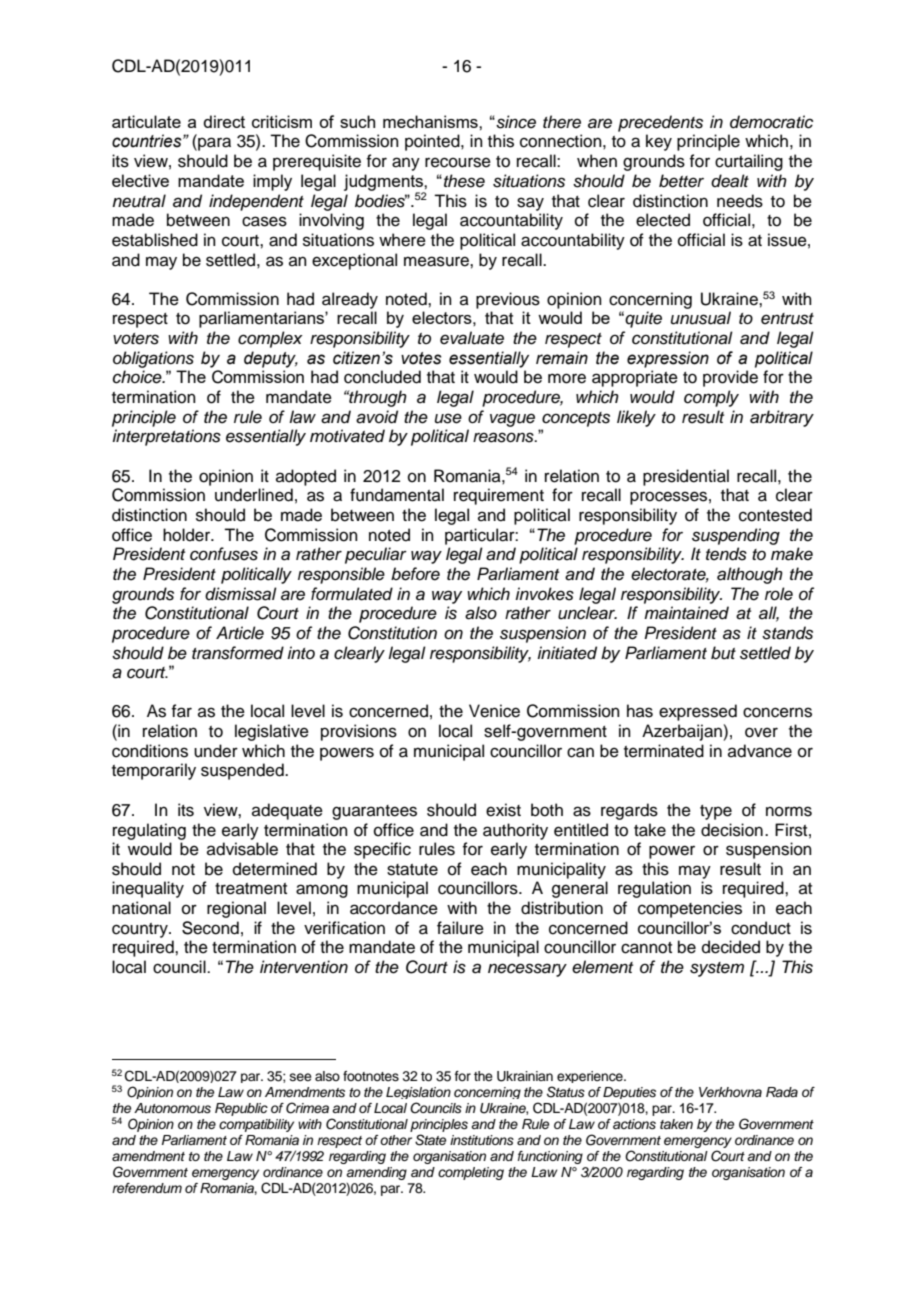 The width and height of the screenshot is (924, 1308). What do you see at coordinates (460, 928) in the screenshot?
I see `failure` at bounding box center [460, 928].
